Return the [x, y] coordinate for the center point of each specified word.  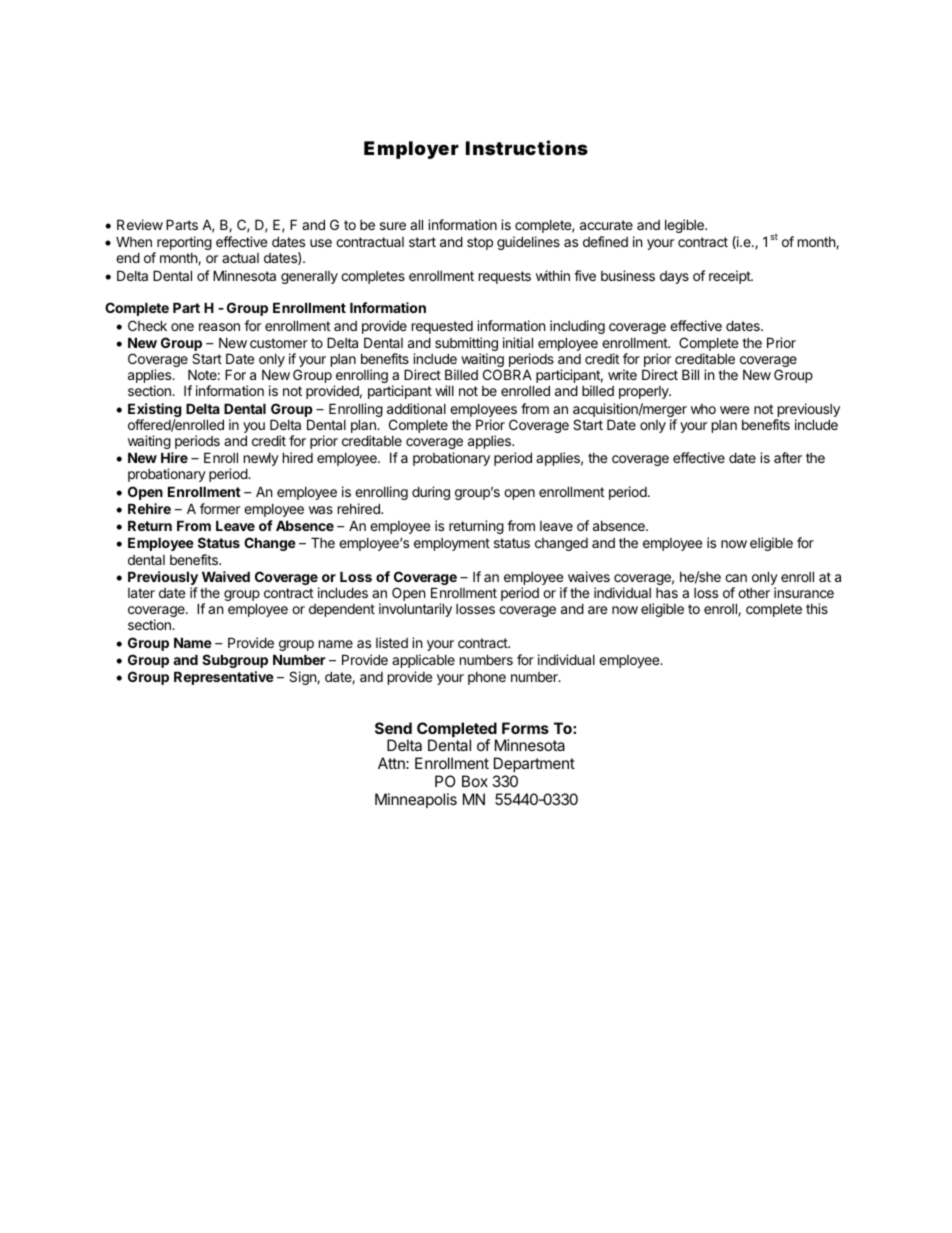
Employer [411, 150]
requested [442, 327]
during [431, 493]
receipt [730, 277]
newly [261, 461]
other [754, 593]
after [788, 457]
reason [219, 327]
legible [685, 226]
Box [475, 781]
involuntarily [415, 610]
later [141, 593]
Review [140, 224]
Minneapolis [416, 800]
